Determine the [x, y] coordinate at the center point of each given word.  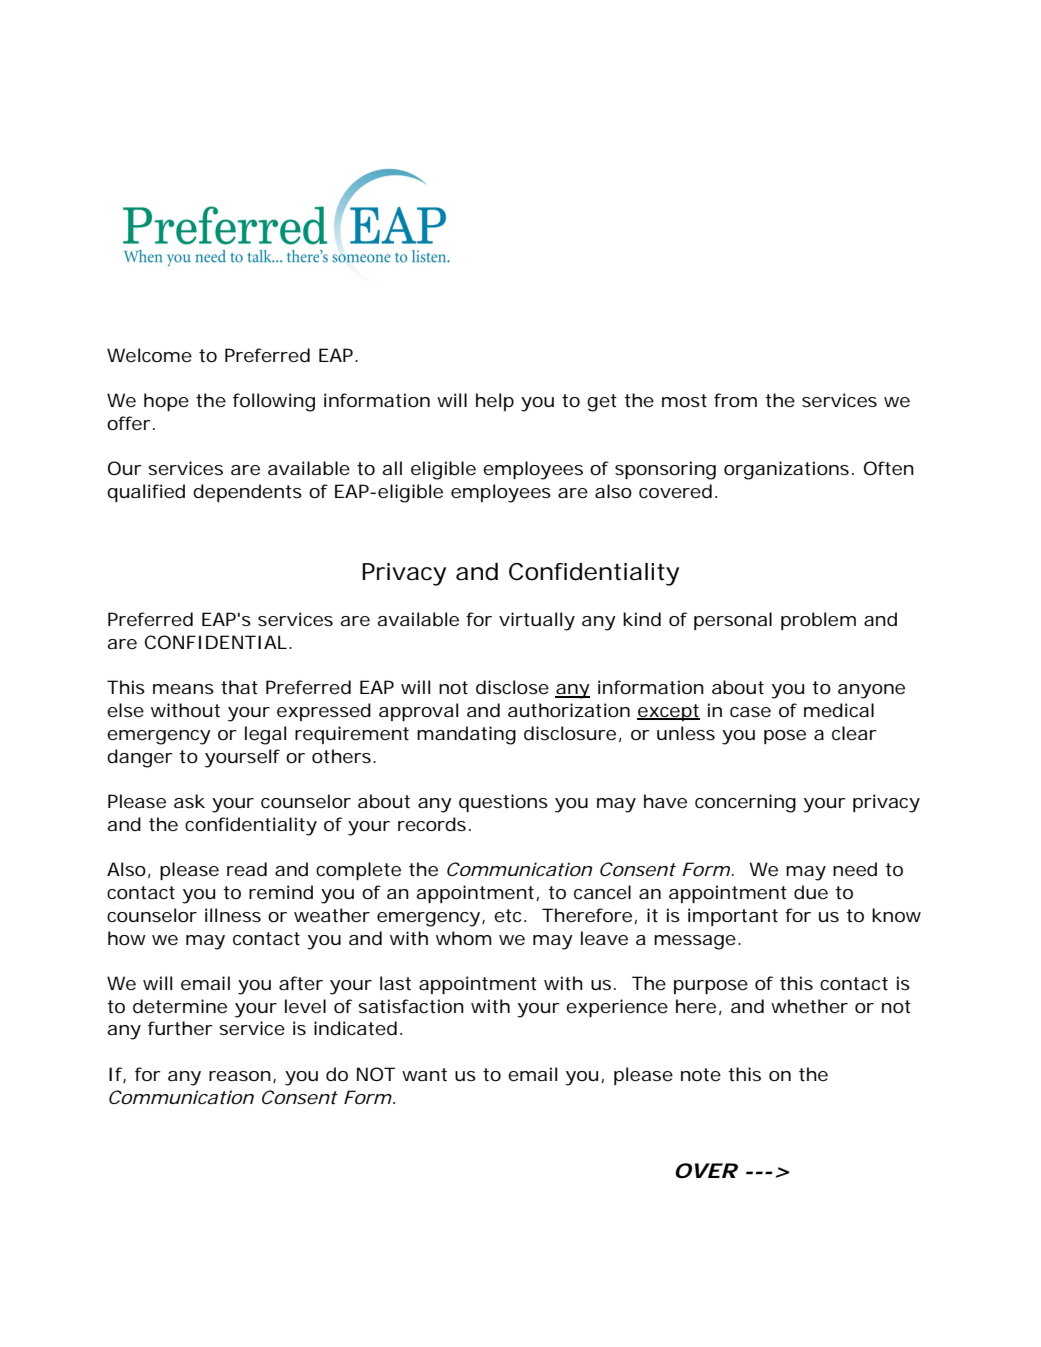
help [495, 402]
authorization [569, 710]
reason [240, 1076]
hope [166, 402]
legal [265, 735]
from [735, 400]
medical [839, 710]
